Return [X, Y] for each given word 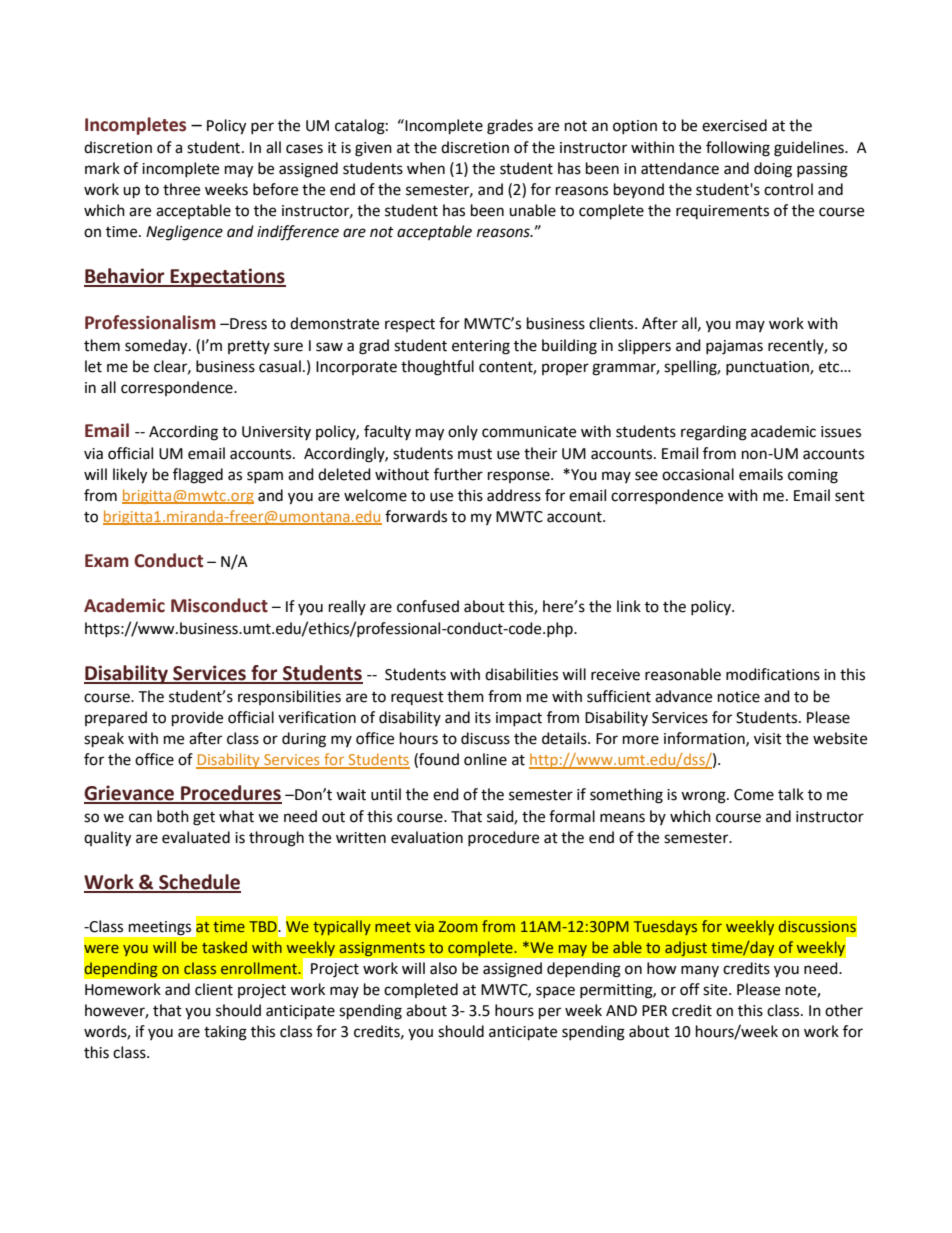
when [426, 168]
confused [428, 606]
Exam [107, 561]
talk [791, 794]
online [485, 759]
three [181, 189]
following [738, 149]
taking [225, 1033]
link [629, 606]
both [173, 816]
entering [481, 347]
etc [830, 367]
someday [157, 347]
